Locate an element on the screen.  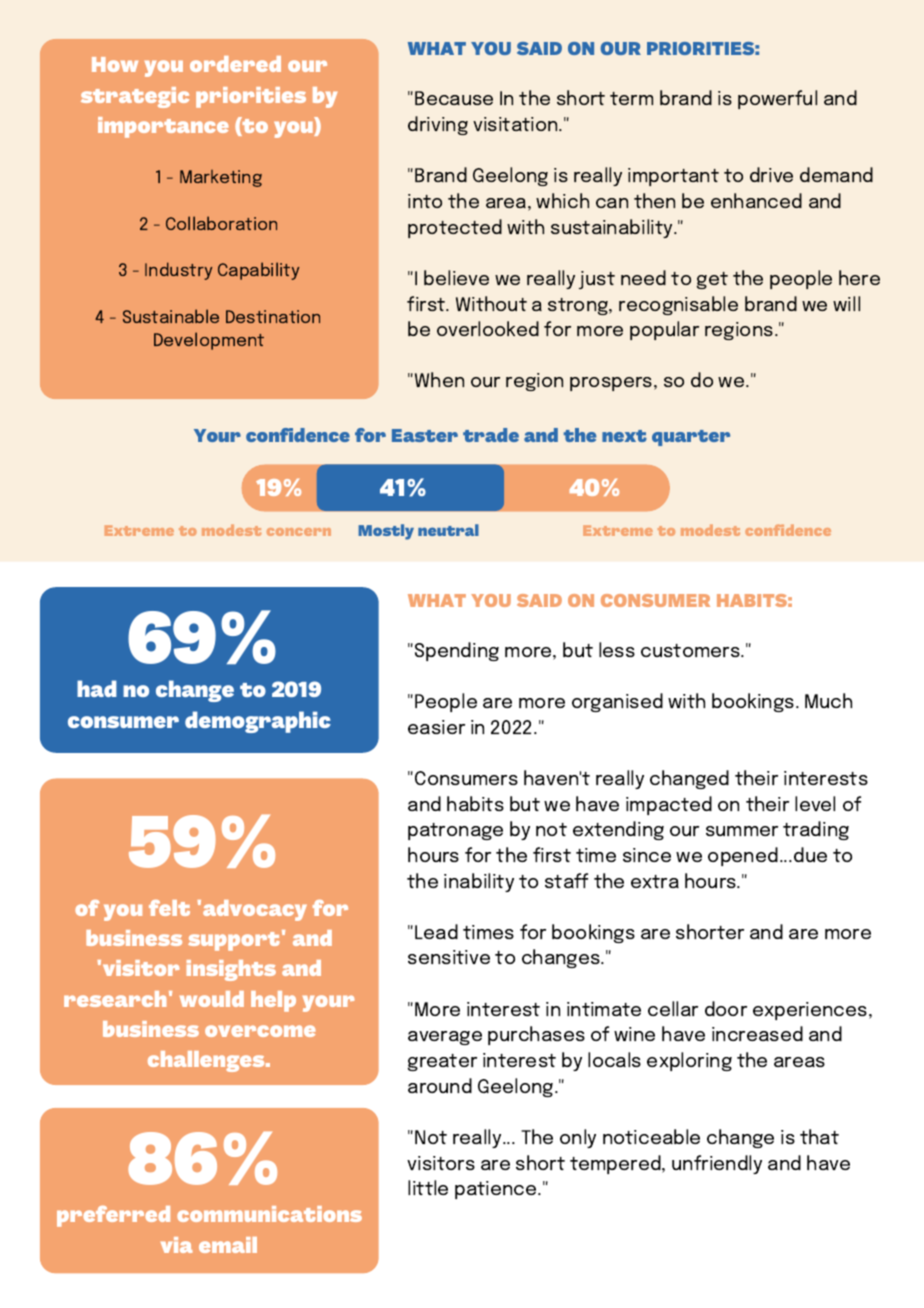
When is located at coordinates (439, 379).
